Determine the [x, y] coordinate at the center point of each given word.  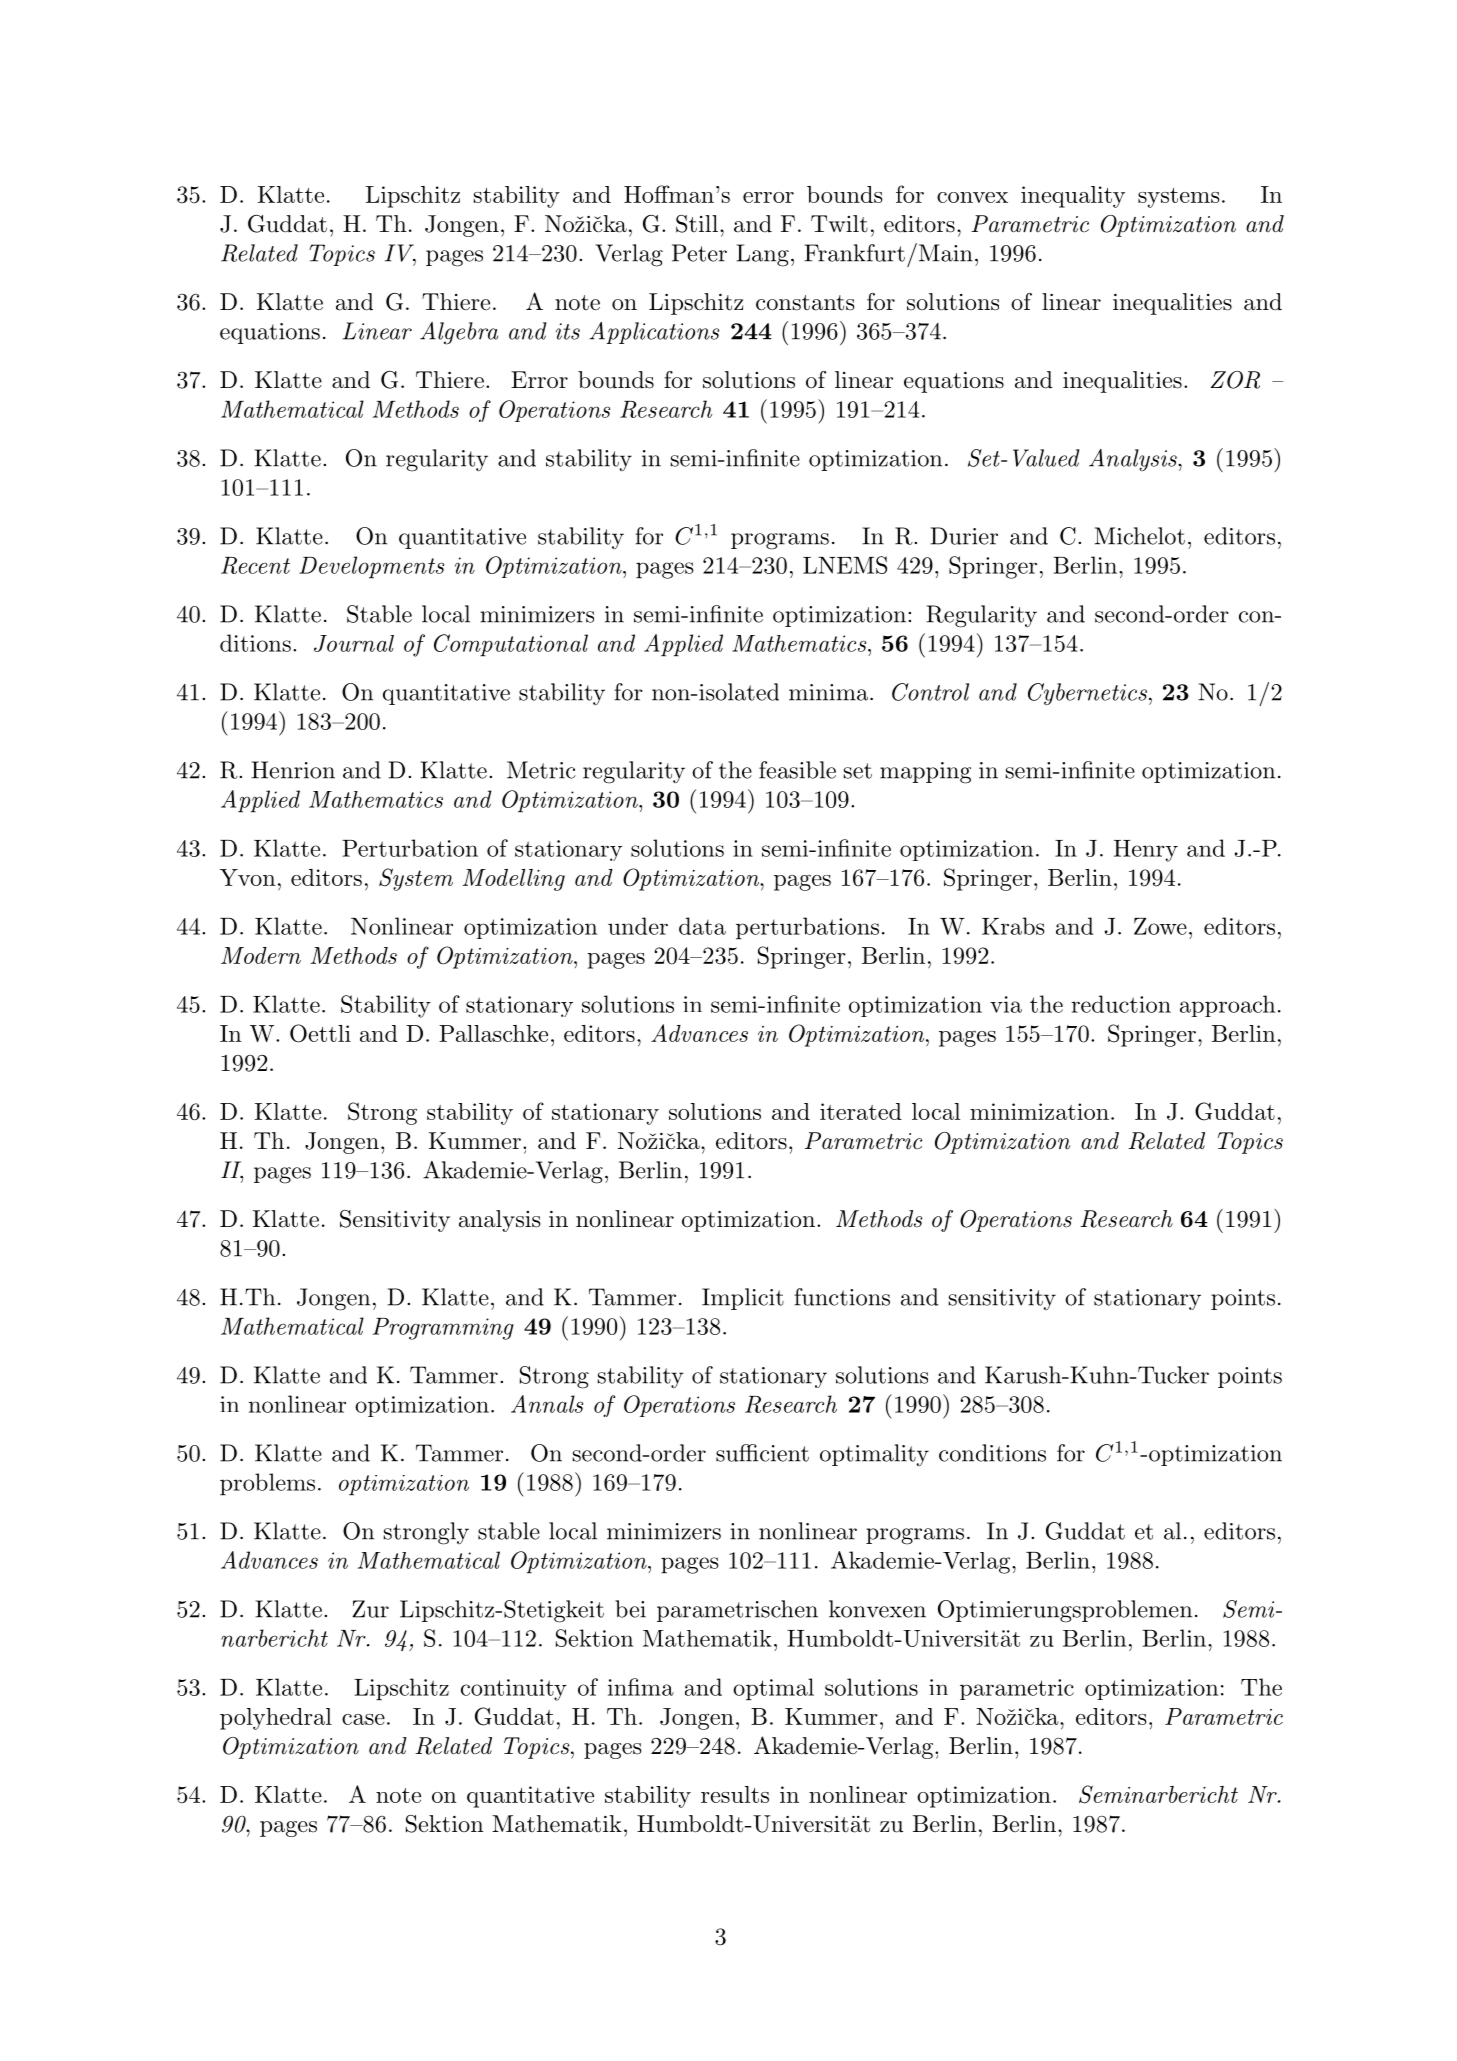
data [702, 926]
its [568, 331]
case [363, 1719]
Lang [762, 255]
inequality [1073, 197]
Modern [261, 955]
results [735, 1794]
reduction [1121, 1004]
